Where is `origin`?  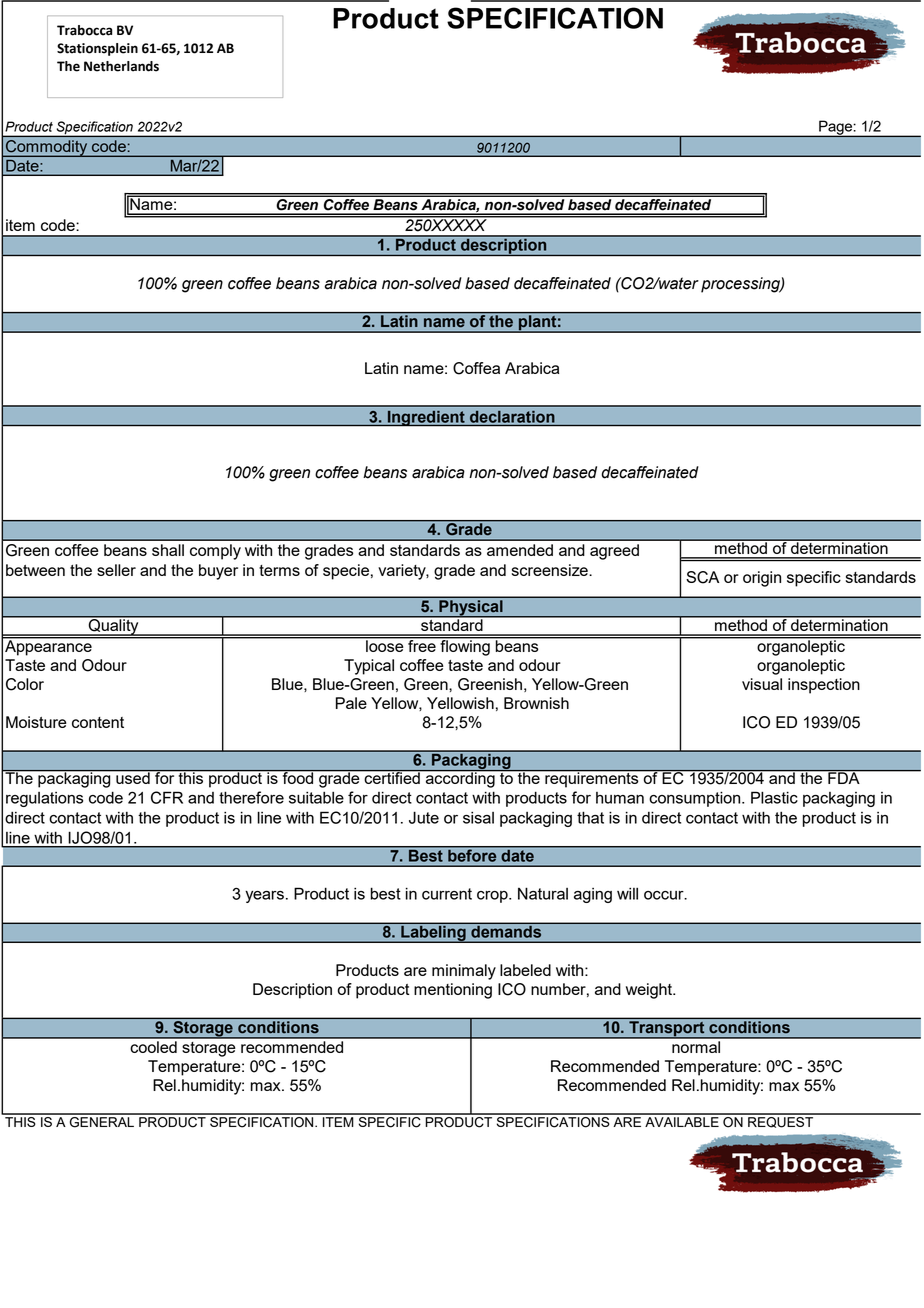 origin is located at coordinates (762, 579).
